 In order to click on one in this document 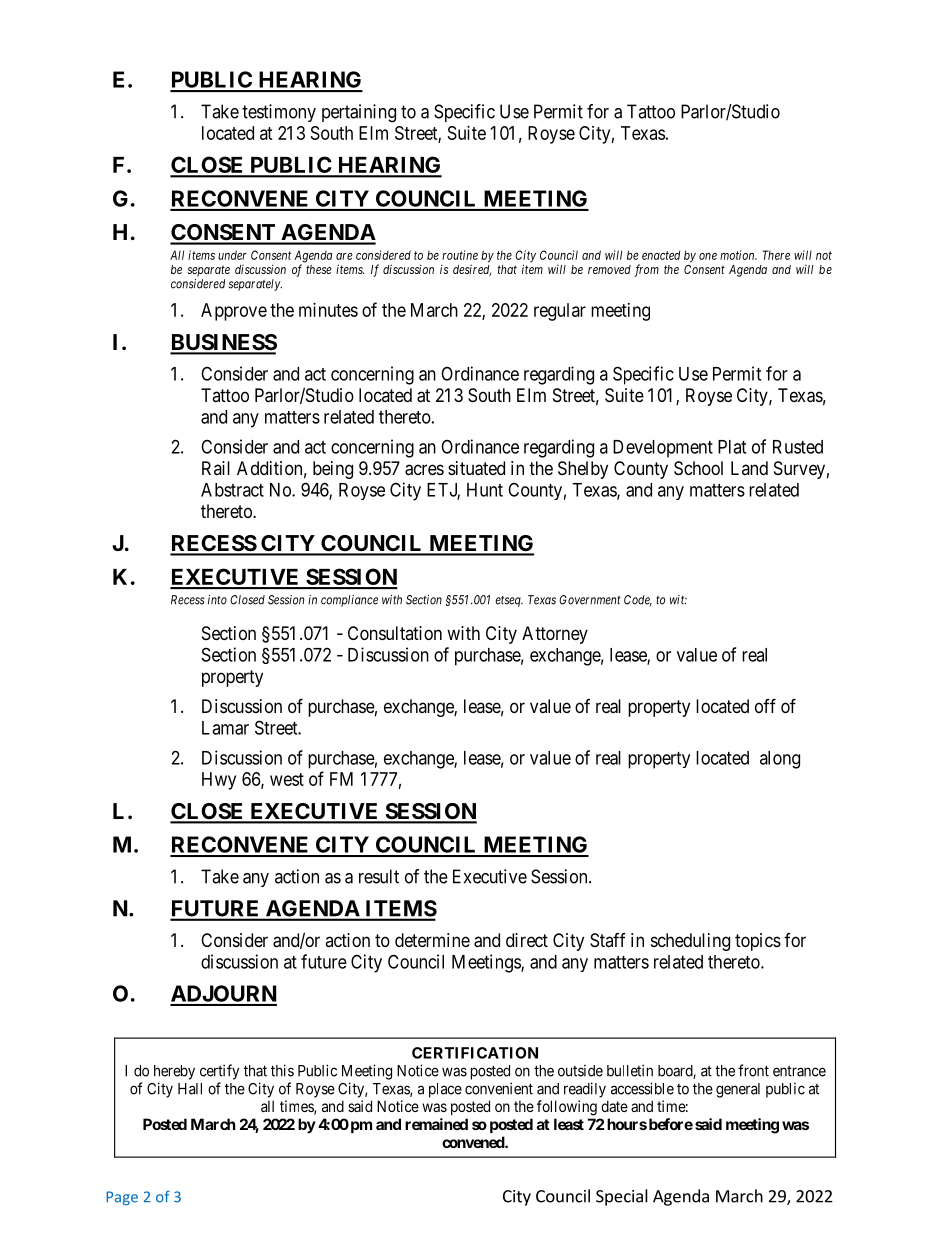, I will do `click(708, 256)`.
